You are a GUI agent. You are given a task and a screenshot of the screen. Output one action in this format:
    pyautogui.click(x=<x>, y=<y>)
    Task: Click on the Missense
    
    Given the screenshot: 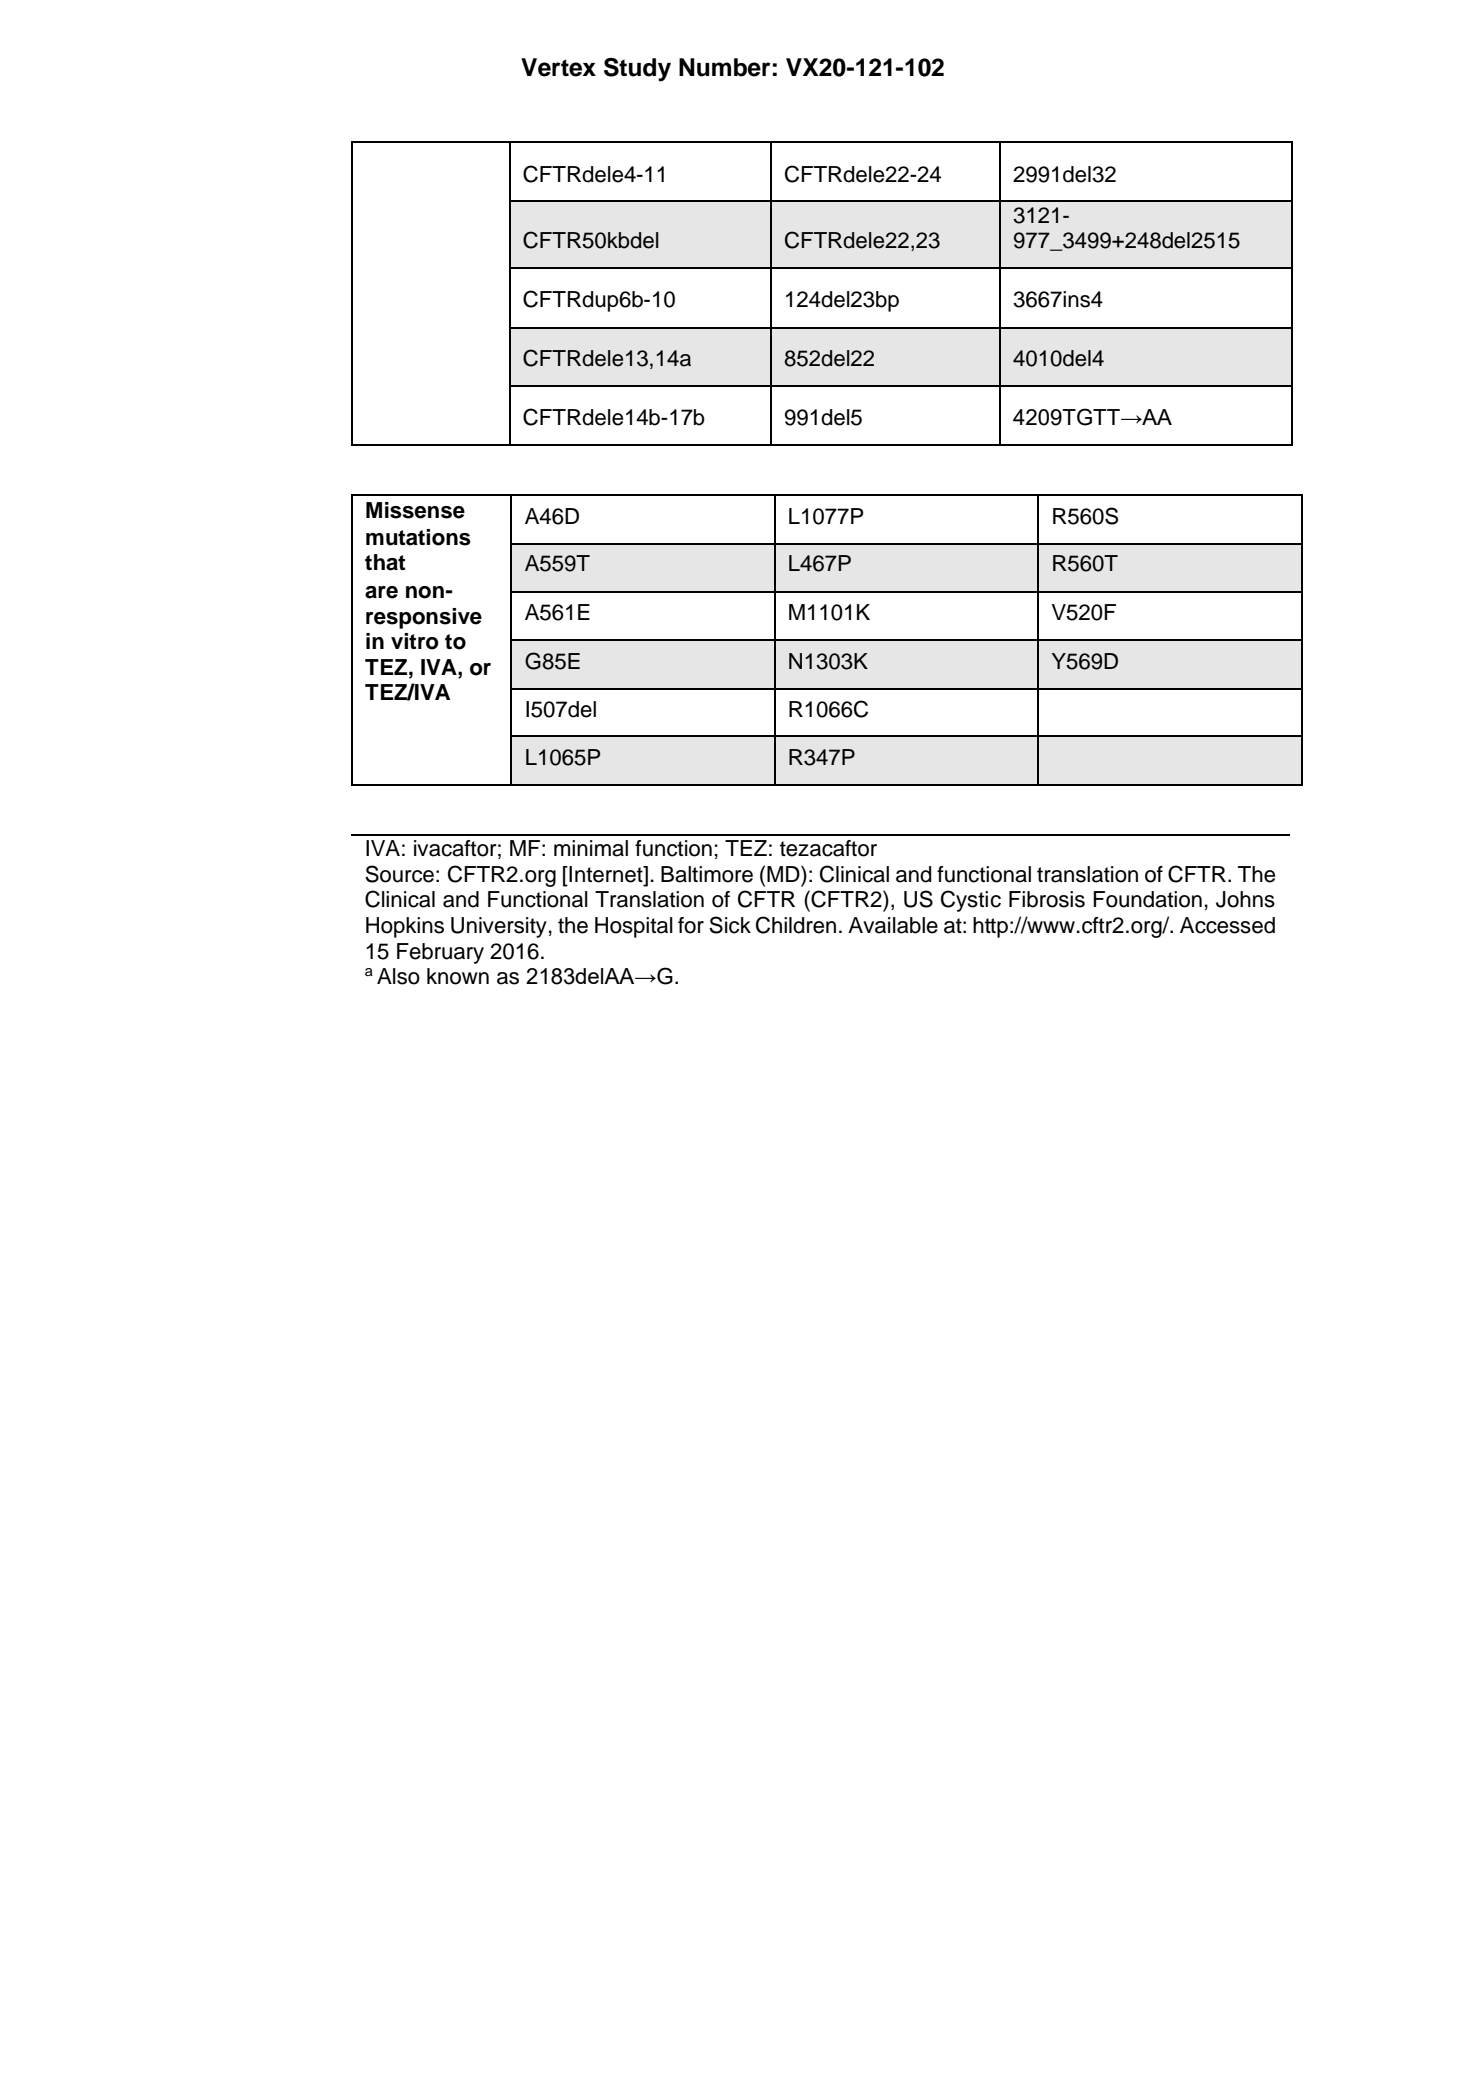 What is the action you would take?
    pyautogui.click(x=415, y=510)
